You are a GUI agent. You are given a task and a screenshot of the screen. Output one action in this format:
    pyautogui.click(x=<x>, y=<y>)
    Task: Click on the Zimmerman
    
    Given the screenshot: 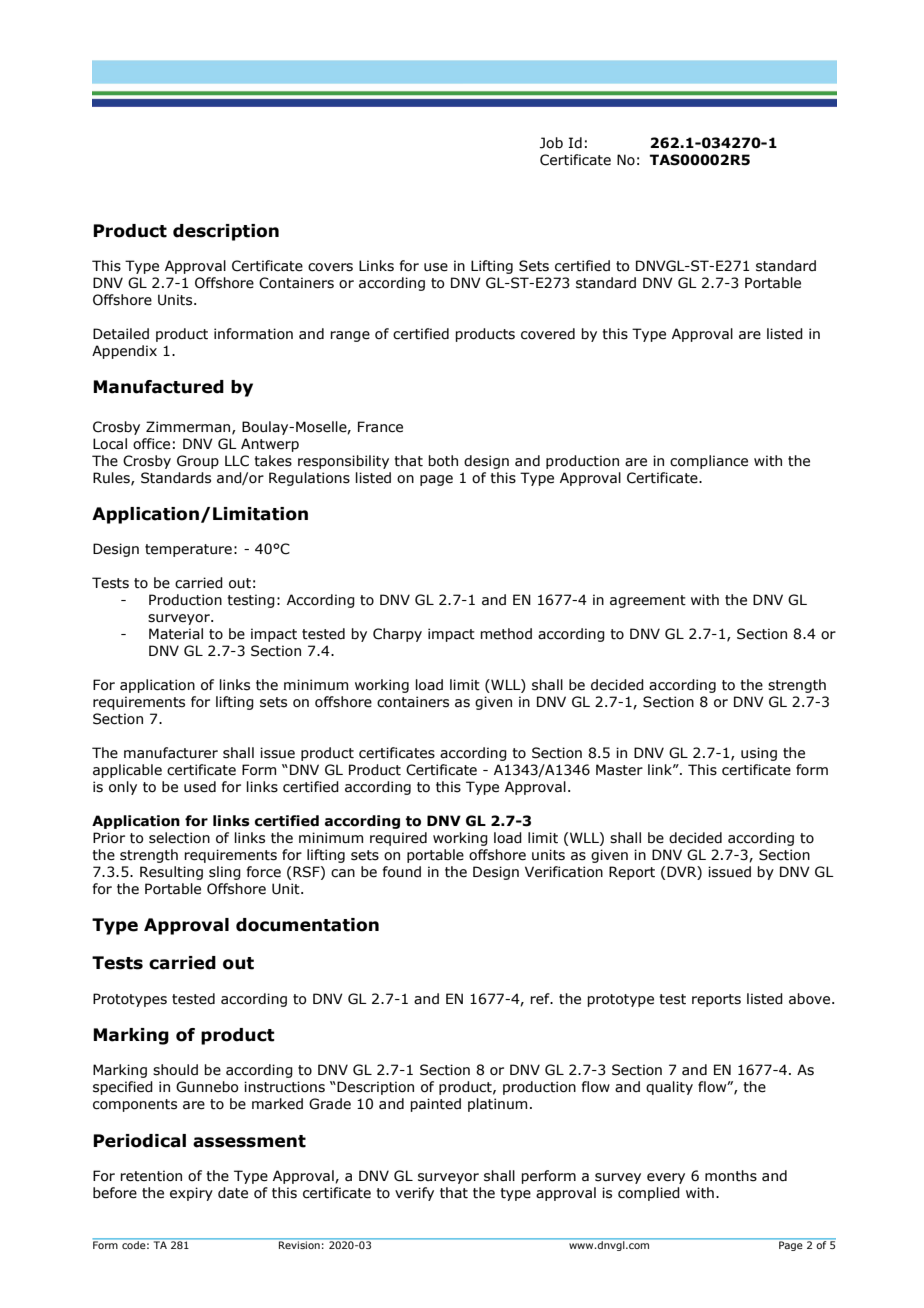 What is the action you would take?
    pyautogui.click(x=189, y=427)
